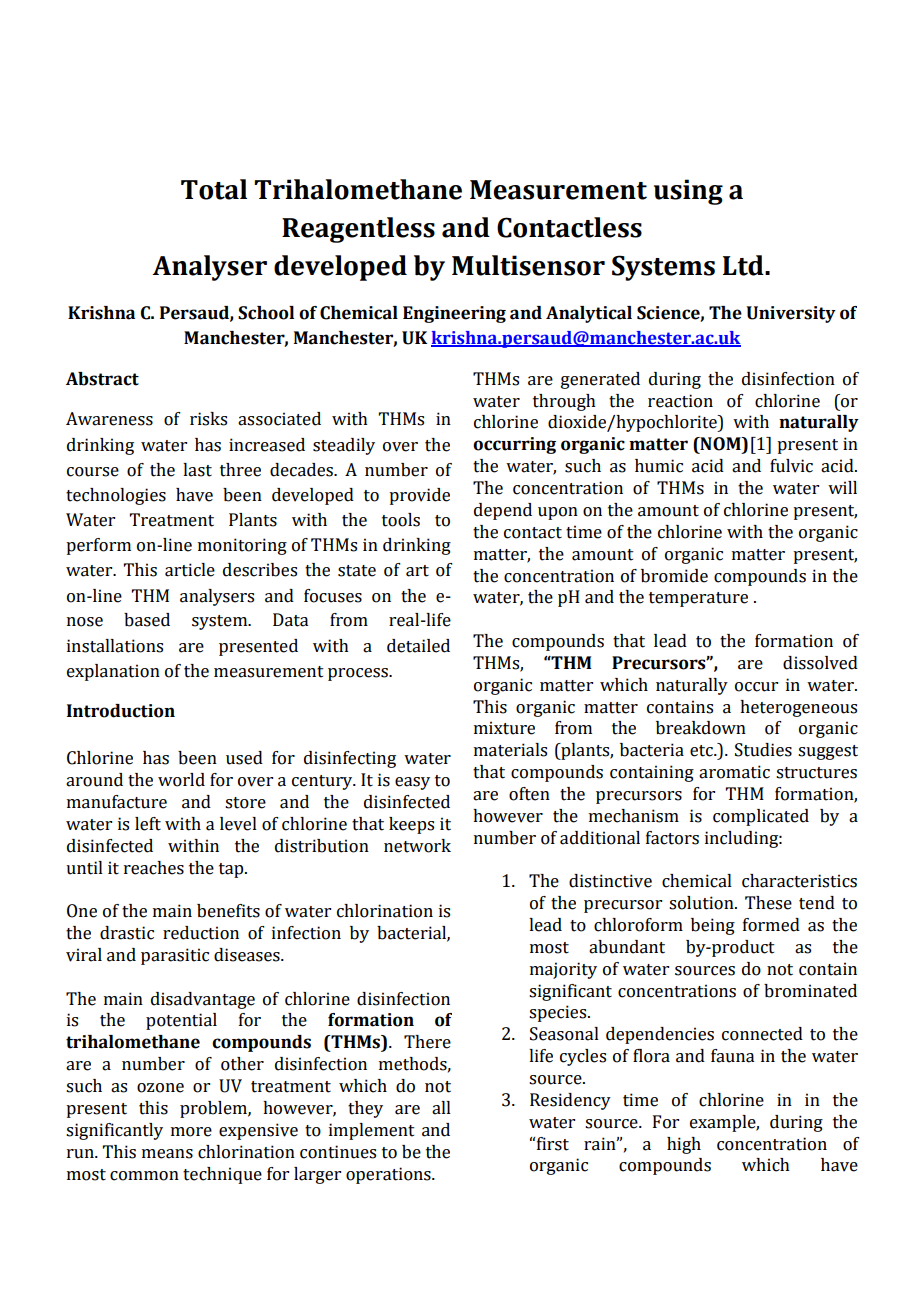  I want to click on through, so click(564, 402).
